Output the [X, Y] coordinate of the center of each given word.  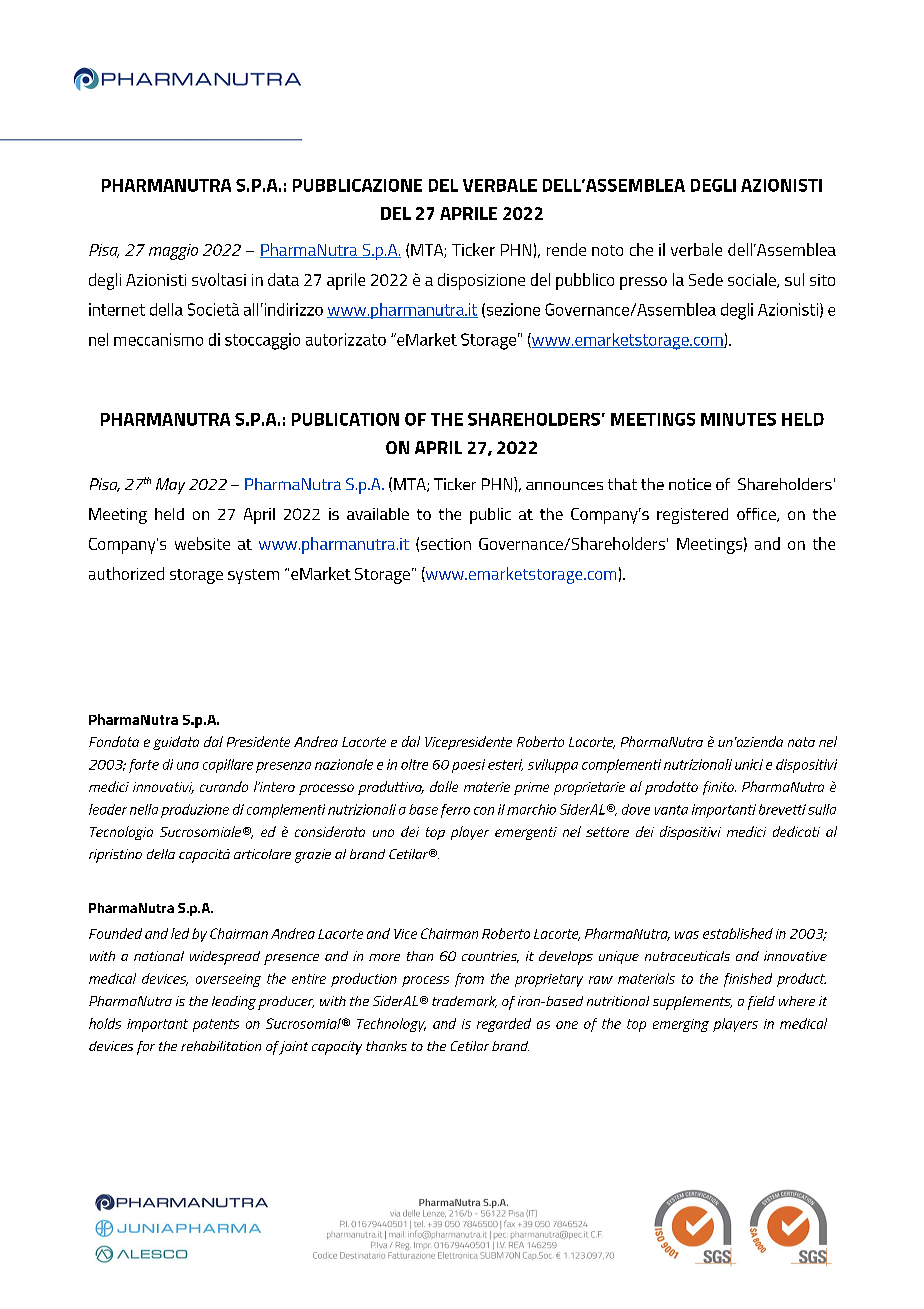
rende [566, 249]
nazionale [344, 764]
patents [216, 1025]
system [253, 576]
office [757, 515]
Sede [706, 279]
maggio [173, 252]
